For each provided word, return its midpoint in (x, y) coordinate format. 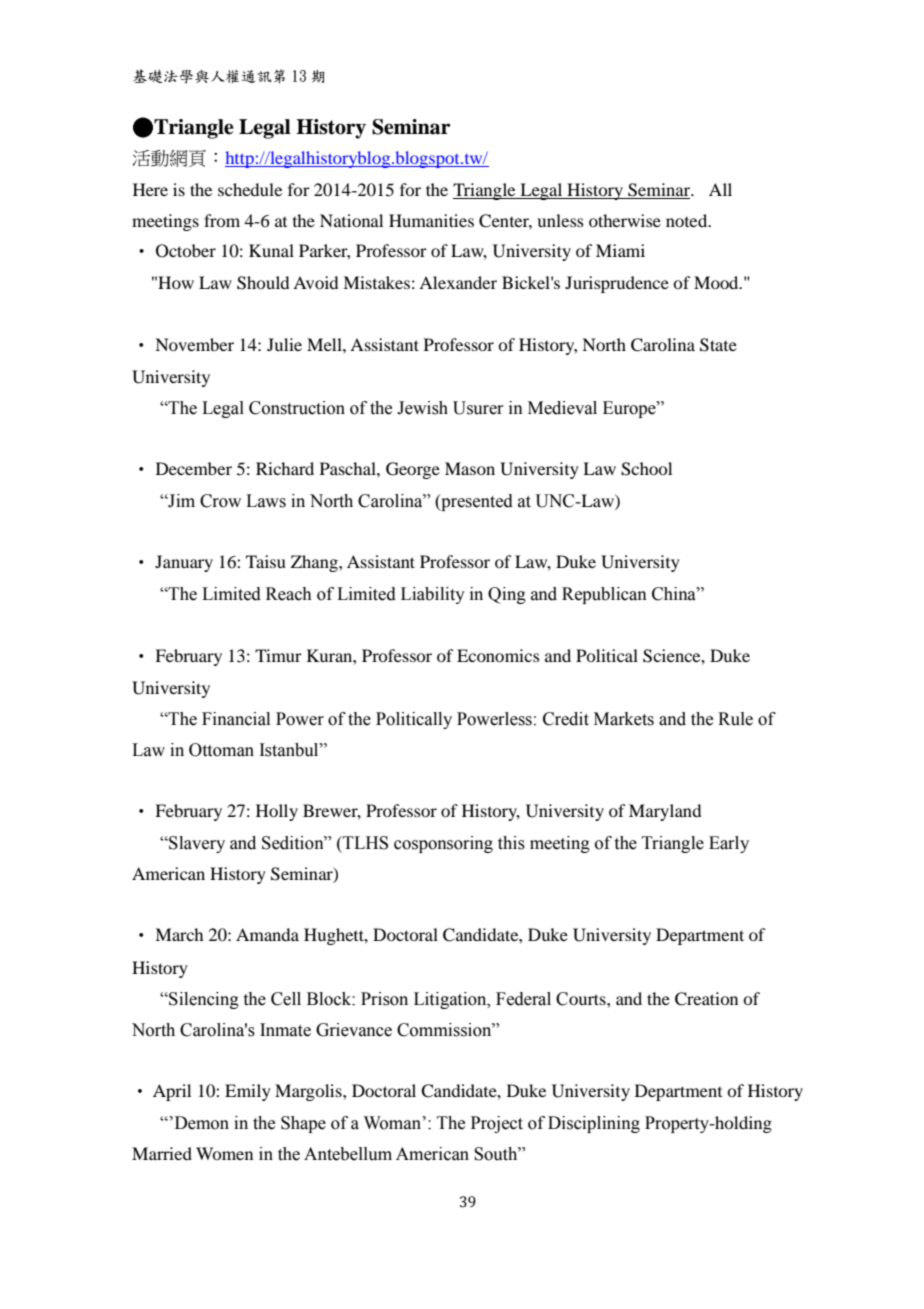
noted (688, 220)
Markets (624, 719)
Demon (200, 1123)
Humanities (431, 220)
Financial (236, 719)
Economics (498, 655)
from (222, 220)
